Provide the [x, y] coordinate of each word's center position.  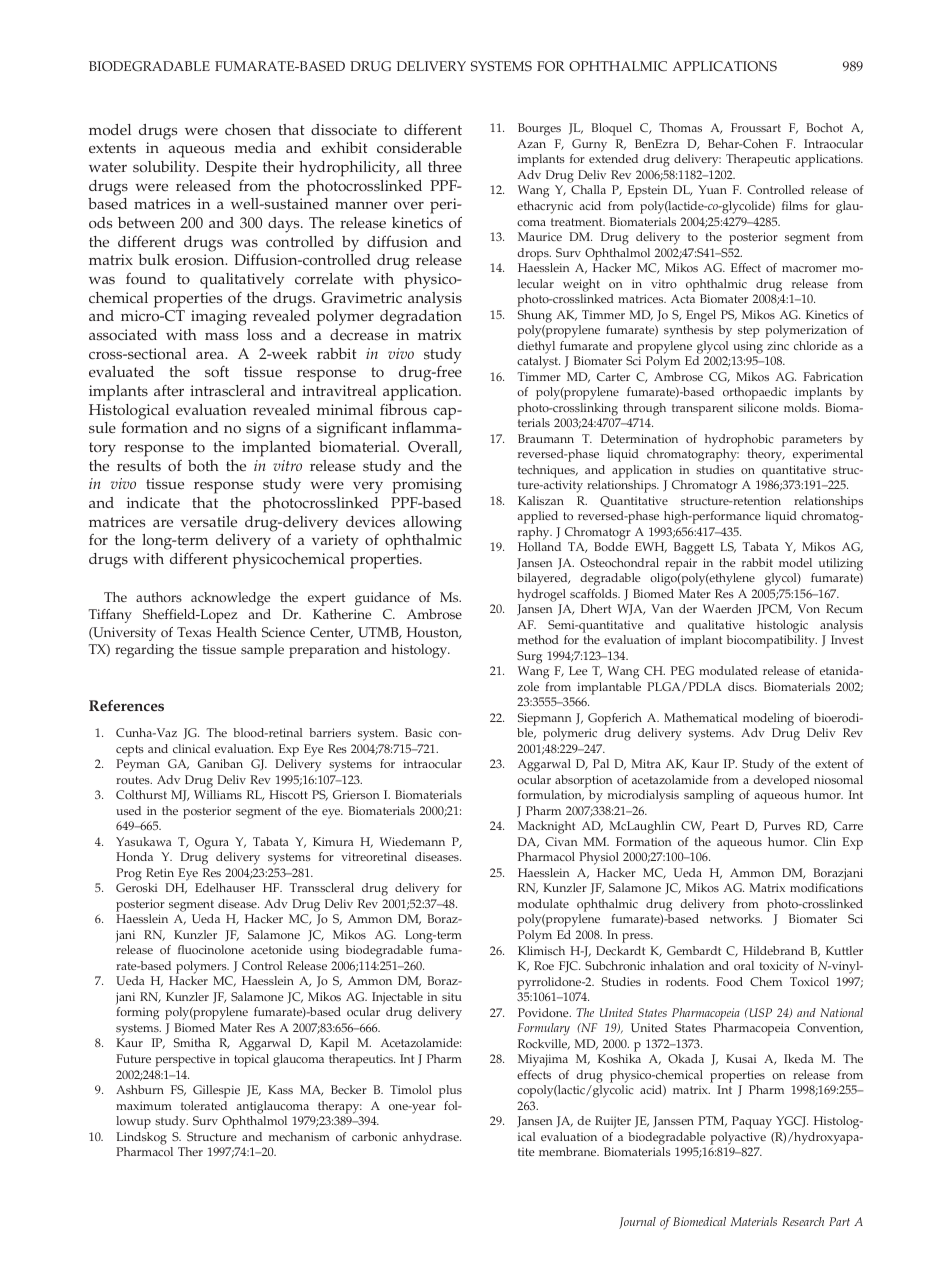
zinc [778, 345]
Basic [418, 732]
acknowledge [230, 599]
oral [744, 965]
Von [809, 608]
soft [217, 372]
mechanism [299, 1136]
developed [781, 781]
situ [452, 996]
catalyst [538, 362]
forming [137, 1013]
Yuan [712, 189]
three [445, 167]
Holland [539, 546]
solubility [165, 169]
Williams [218, 794]
